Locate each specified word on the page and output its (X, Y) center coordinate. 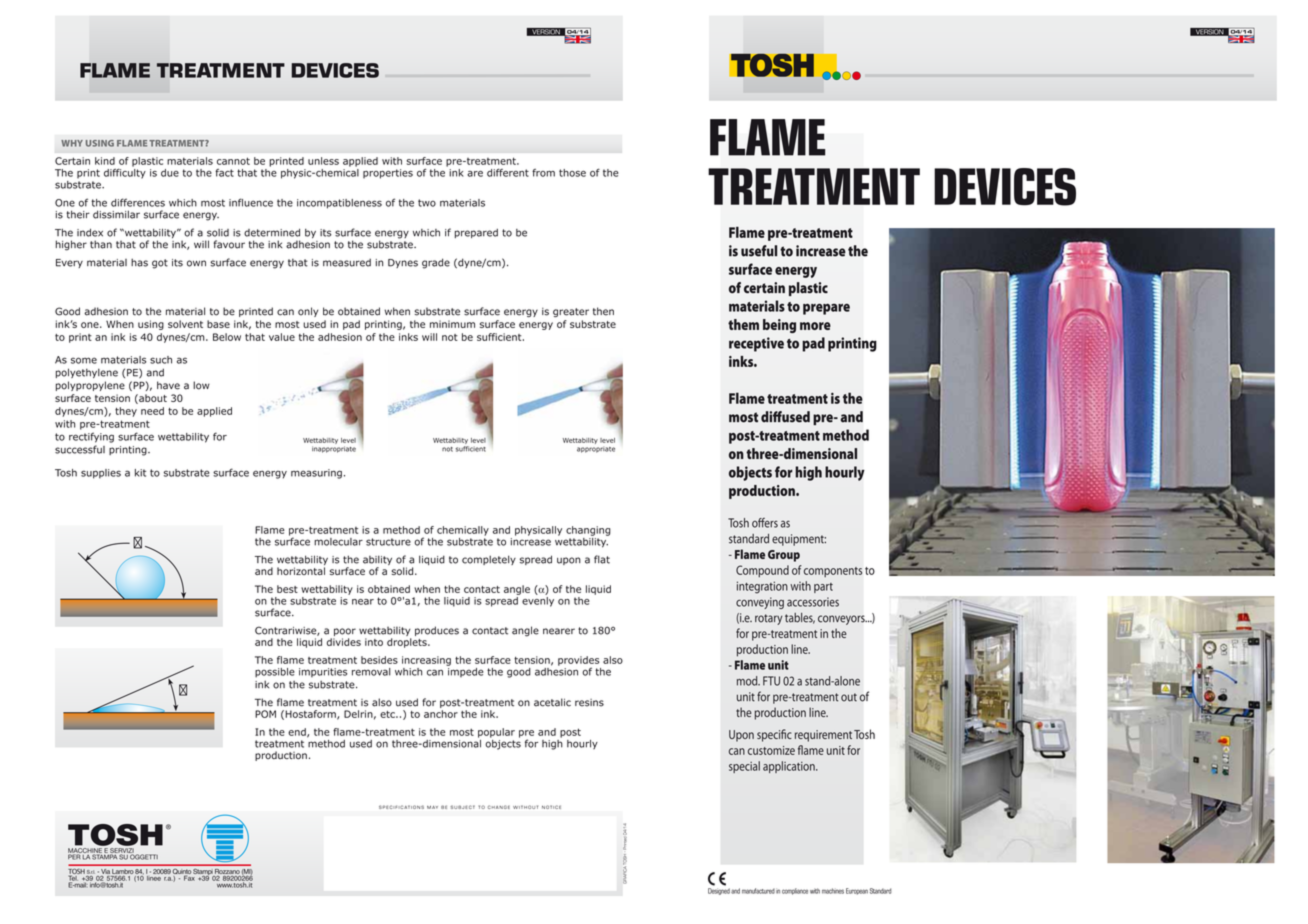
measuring (316, 474)
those (572, 173)
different (508, 172)
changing (588, 531)
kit (140, 473)
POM (265, 714)
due (170, 173)
